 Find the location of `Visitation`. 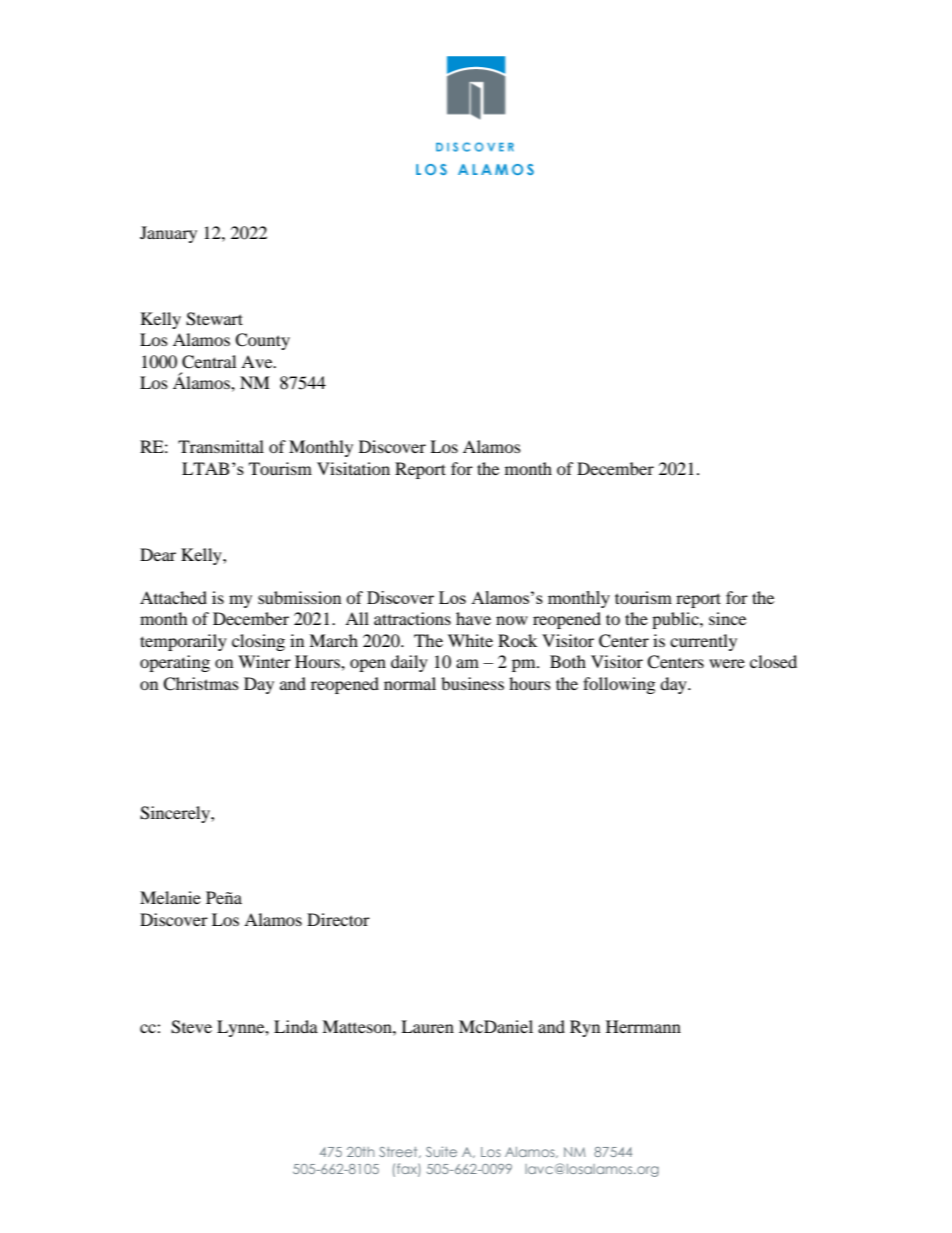

Visitation is located at coordinates (353, 468).
